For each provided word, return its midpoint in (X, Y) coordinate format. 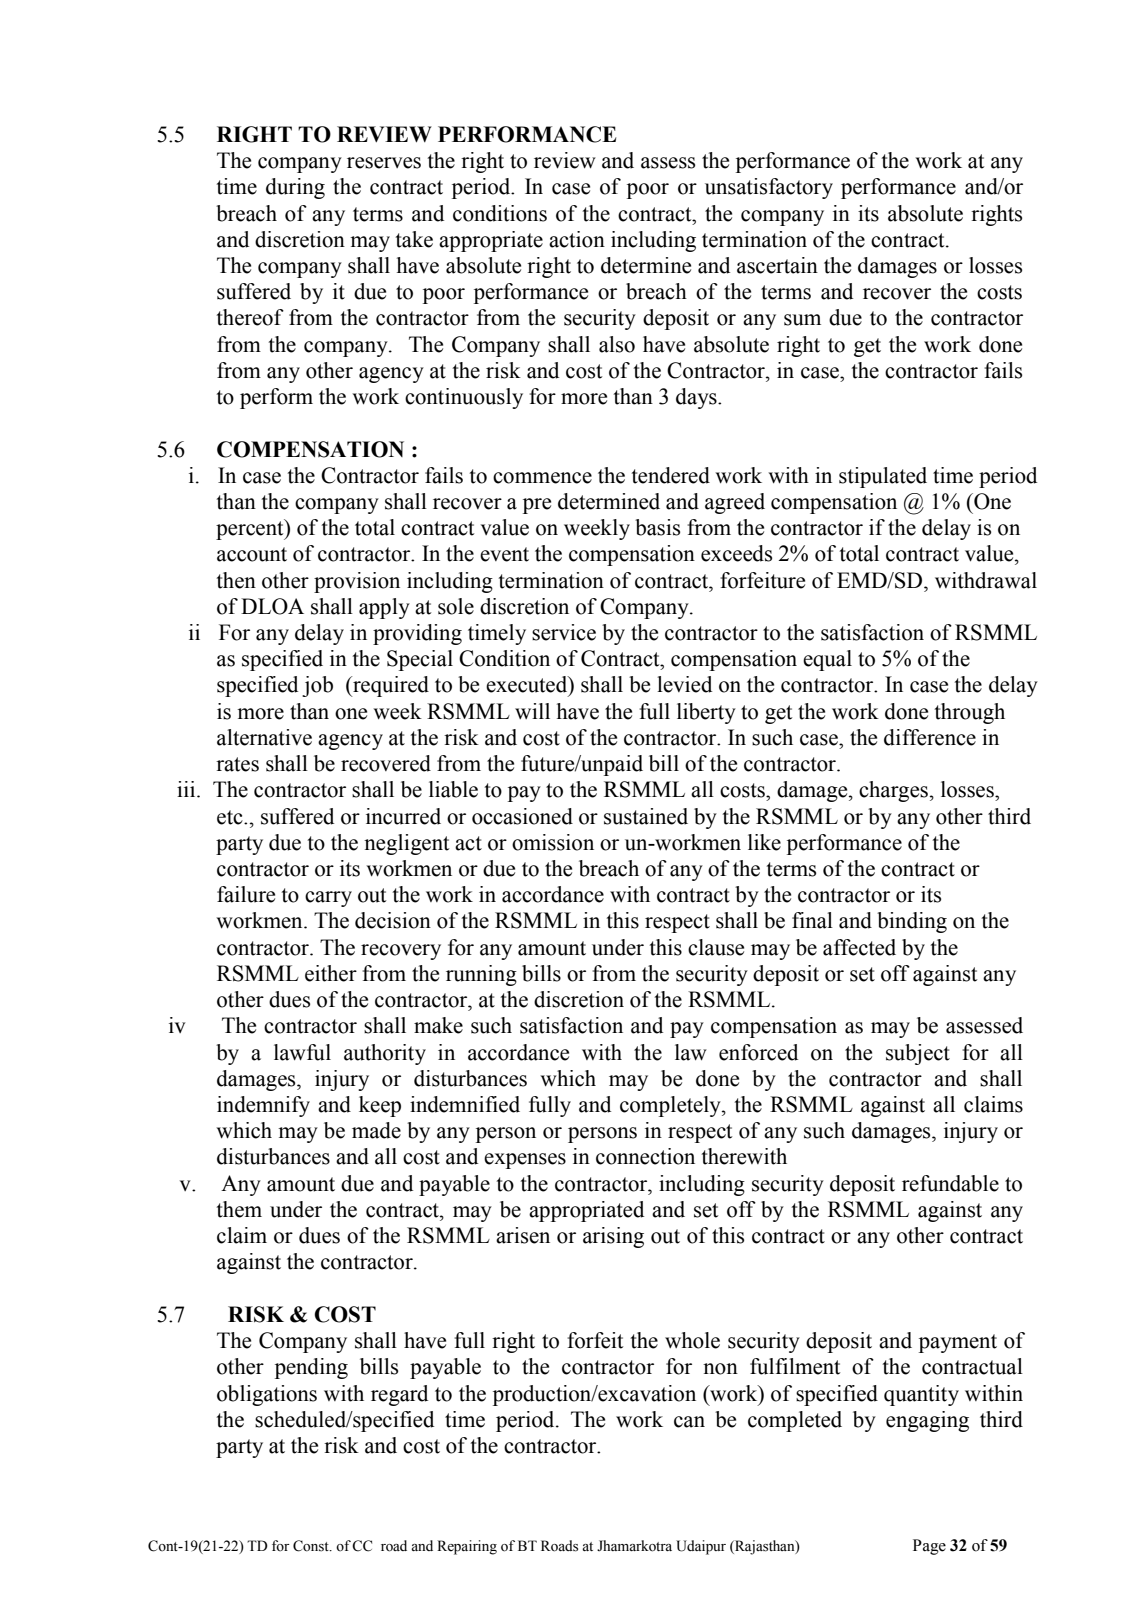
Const (312, 1546)
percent (251, 529)
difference (930, 737)
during (295, 188)
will (532, 711)
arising (613, 1237)
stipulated (883, 477)
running (481, 975)
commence (542, 478)
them (239, 1209)
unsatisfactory (769, 188)
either (331, 973)
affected (859, 947)
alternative (264, 737)
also (617, 344)
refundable (950, 1183)
